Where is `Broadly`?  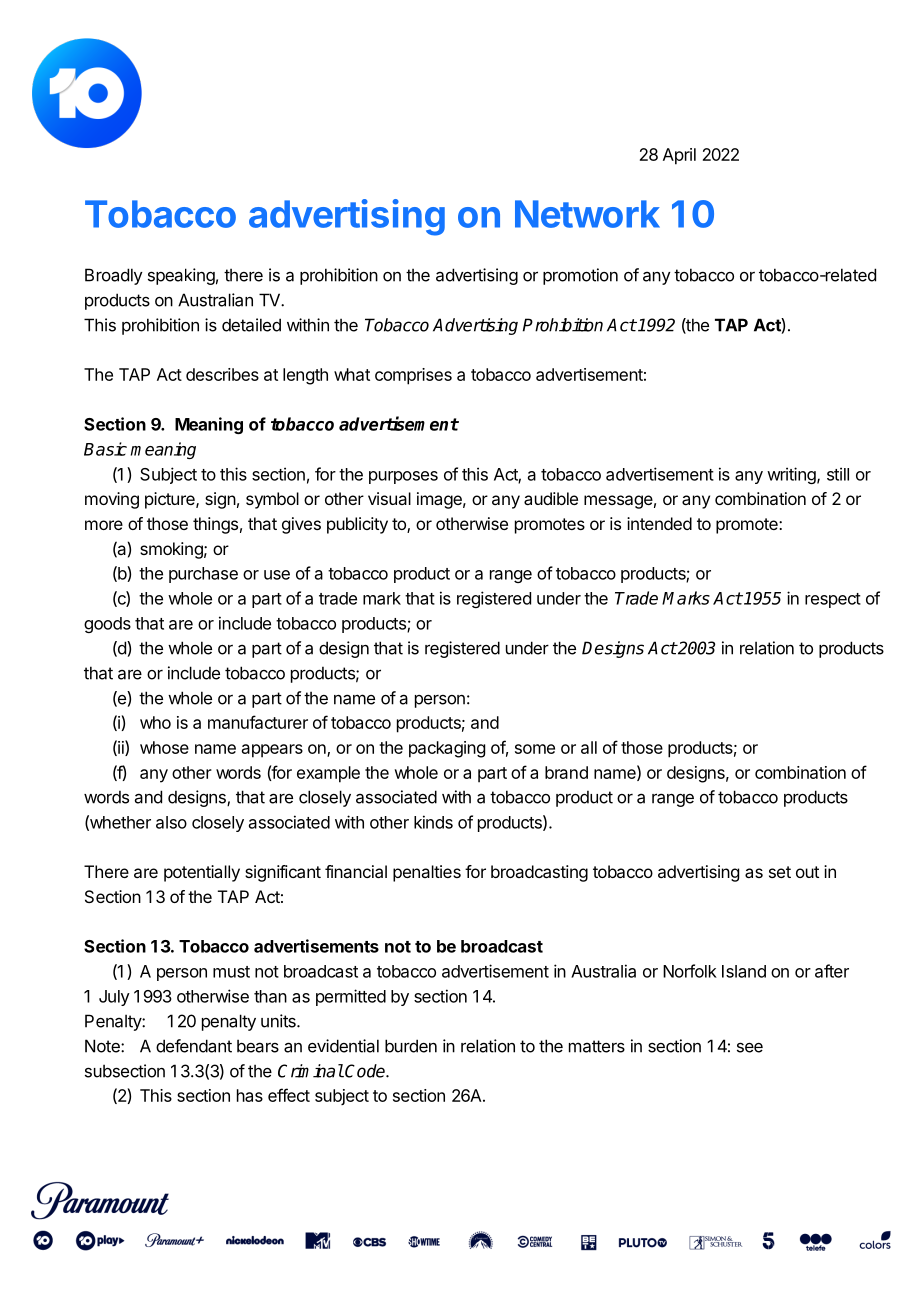 Broadly is located at coordinates (114, 276).
